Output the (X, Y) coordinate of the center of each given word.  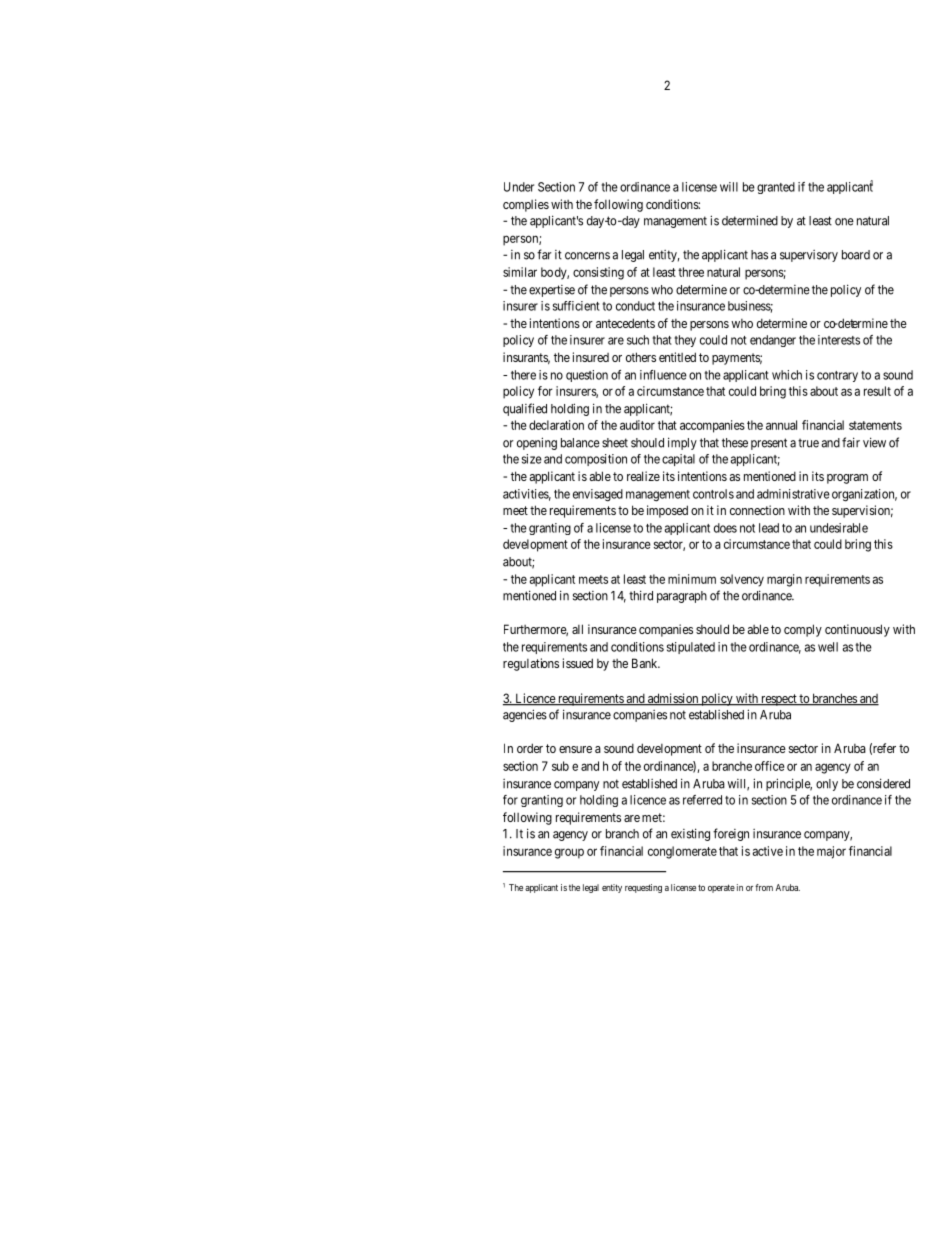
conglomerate (682, 852)
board (856, 255)
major (831, 852)
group (569, 853)
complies (526, 205)
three (691, 272)
